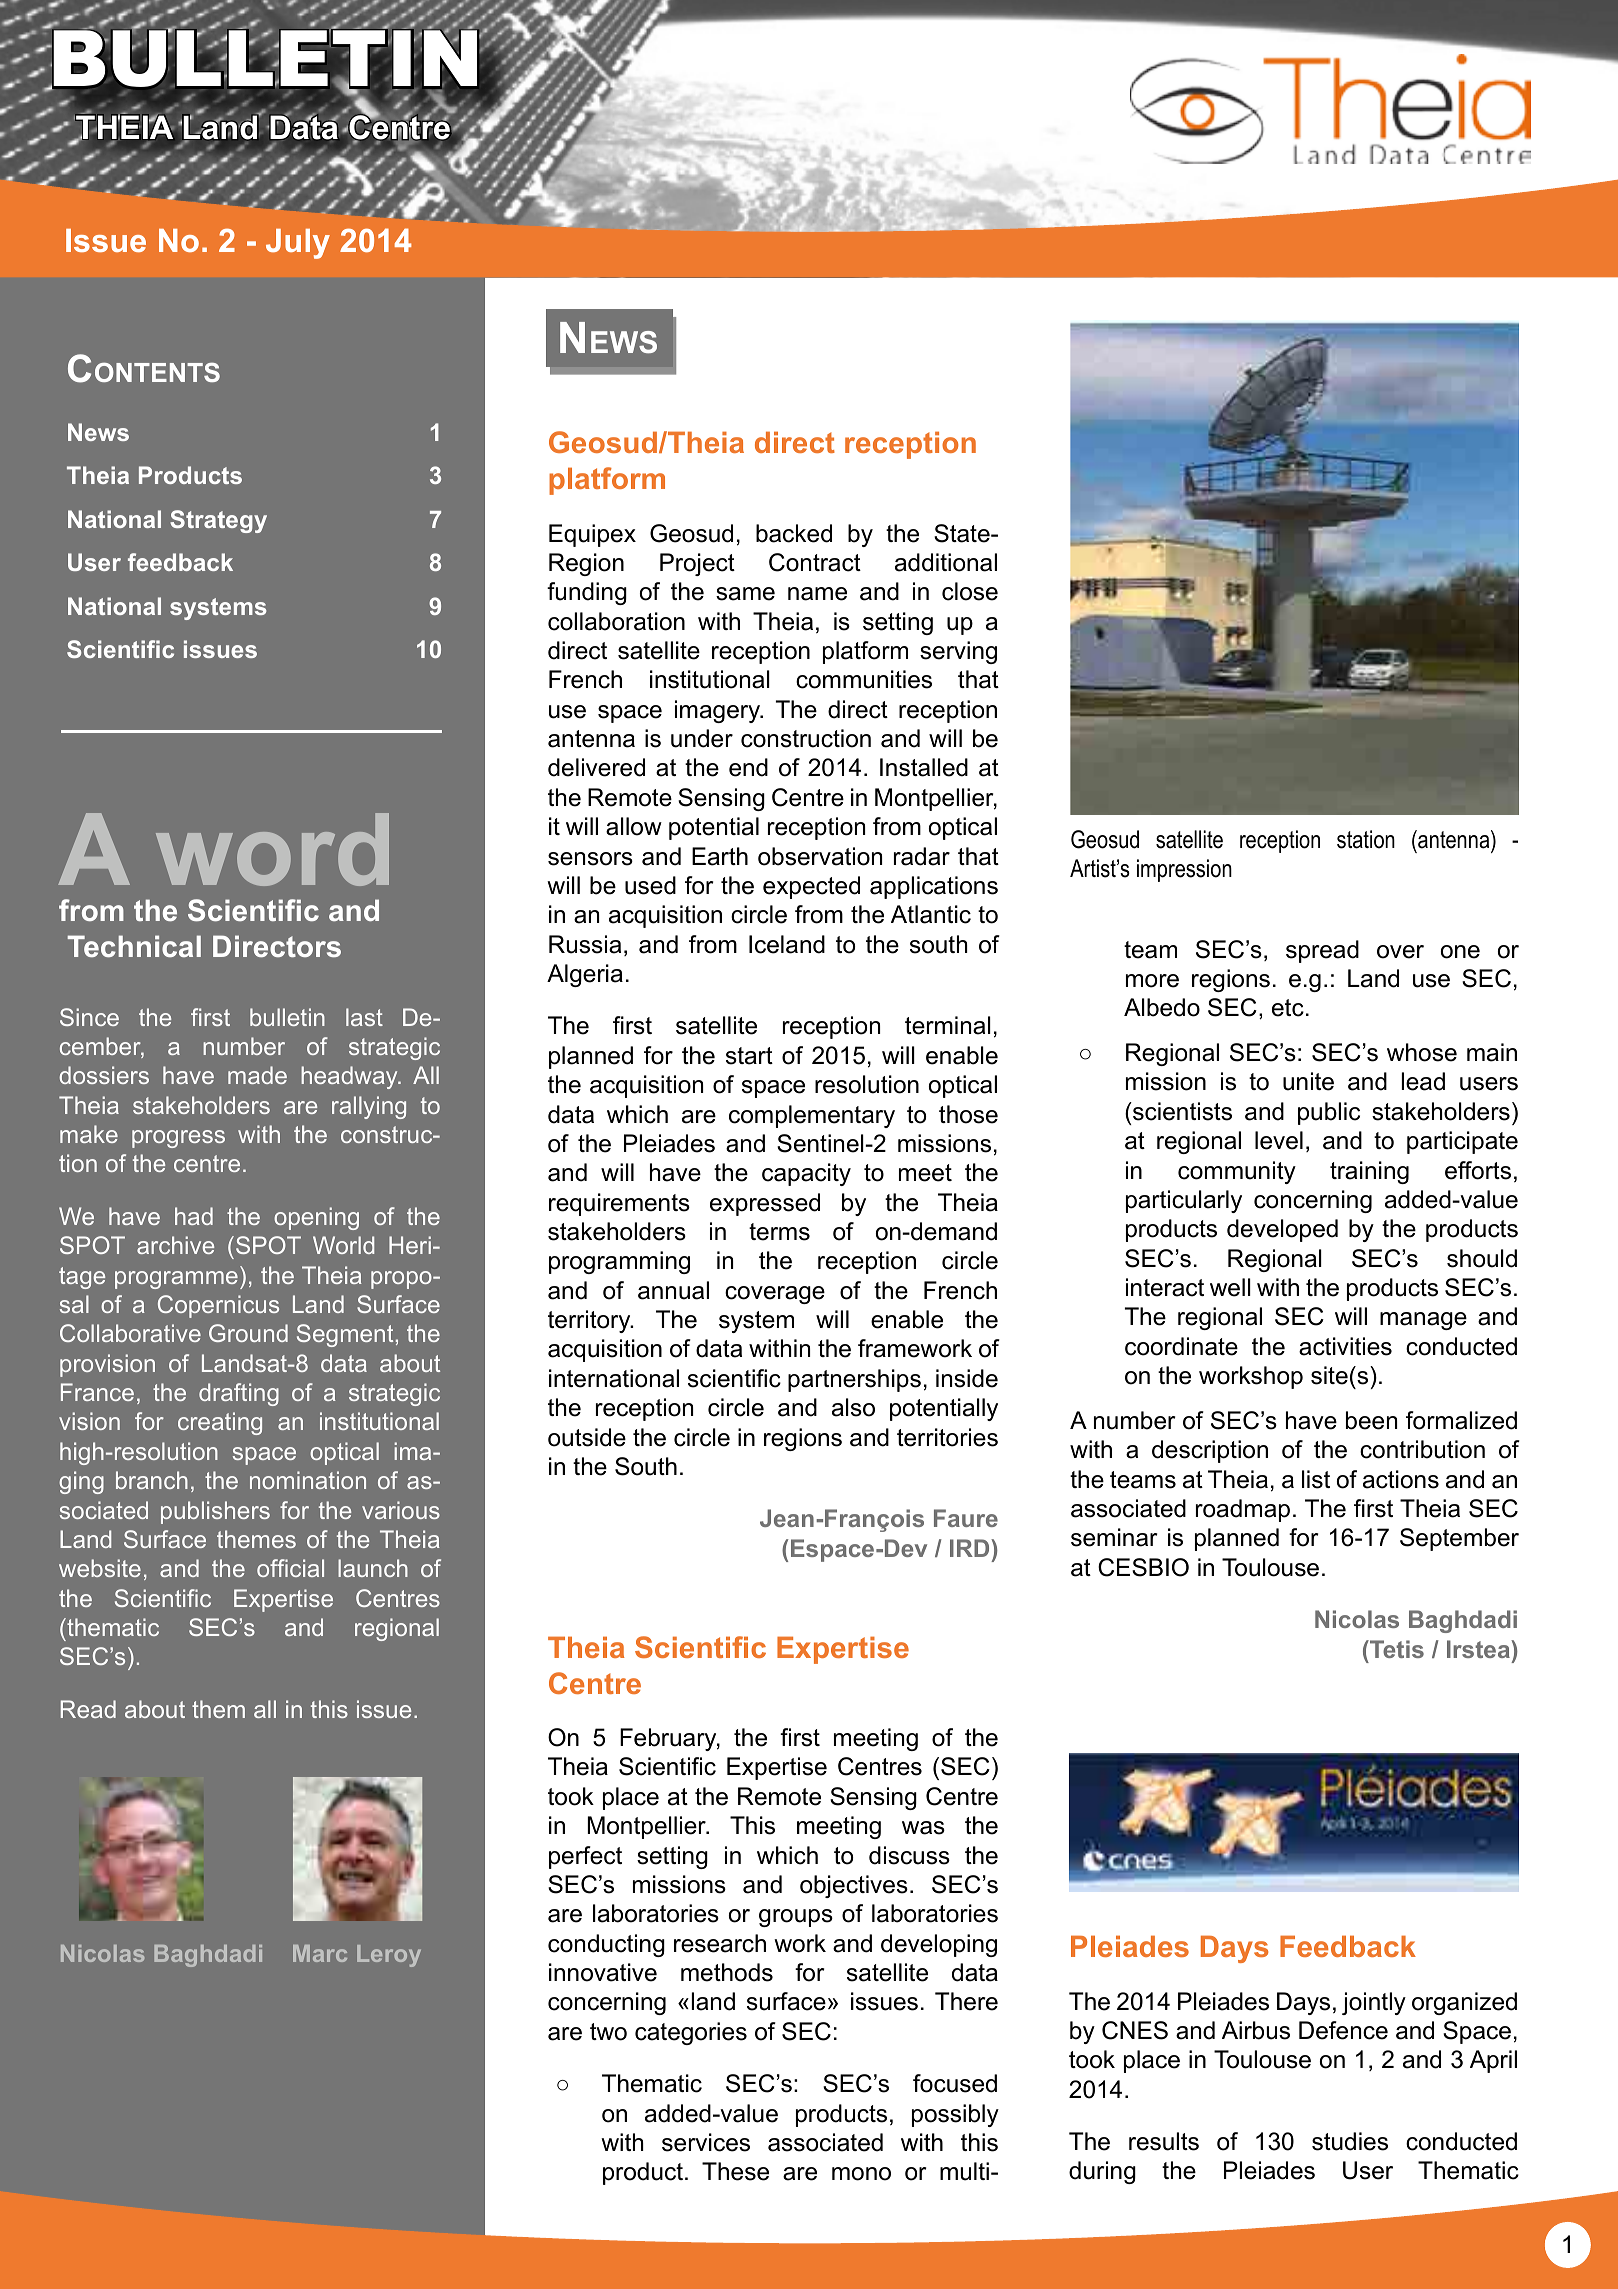  Describe the element at coordinates (1371, 1420) in the screenshot. I see `been` at that location.
